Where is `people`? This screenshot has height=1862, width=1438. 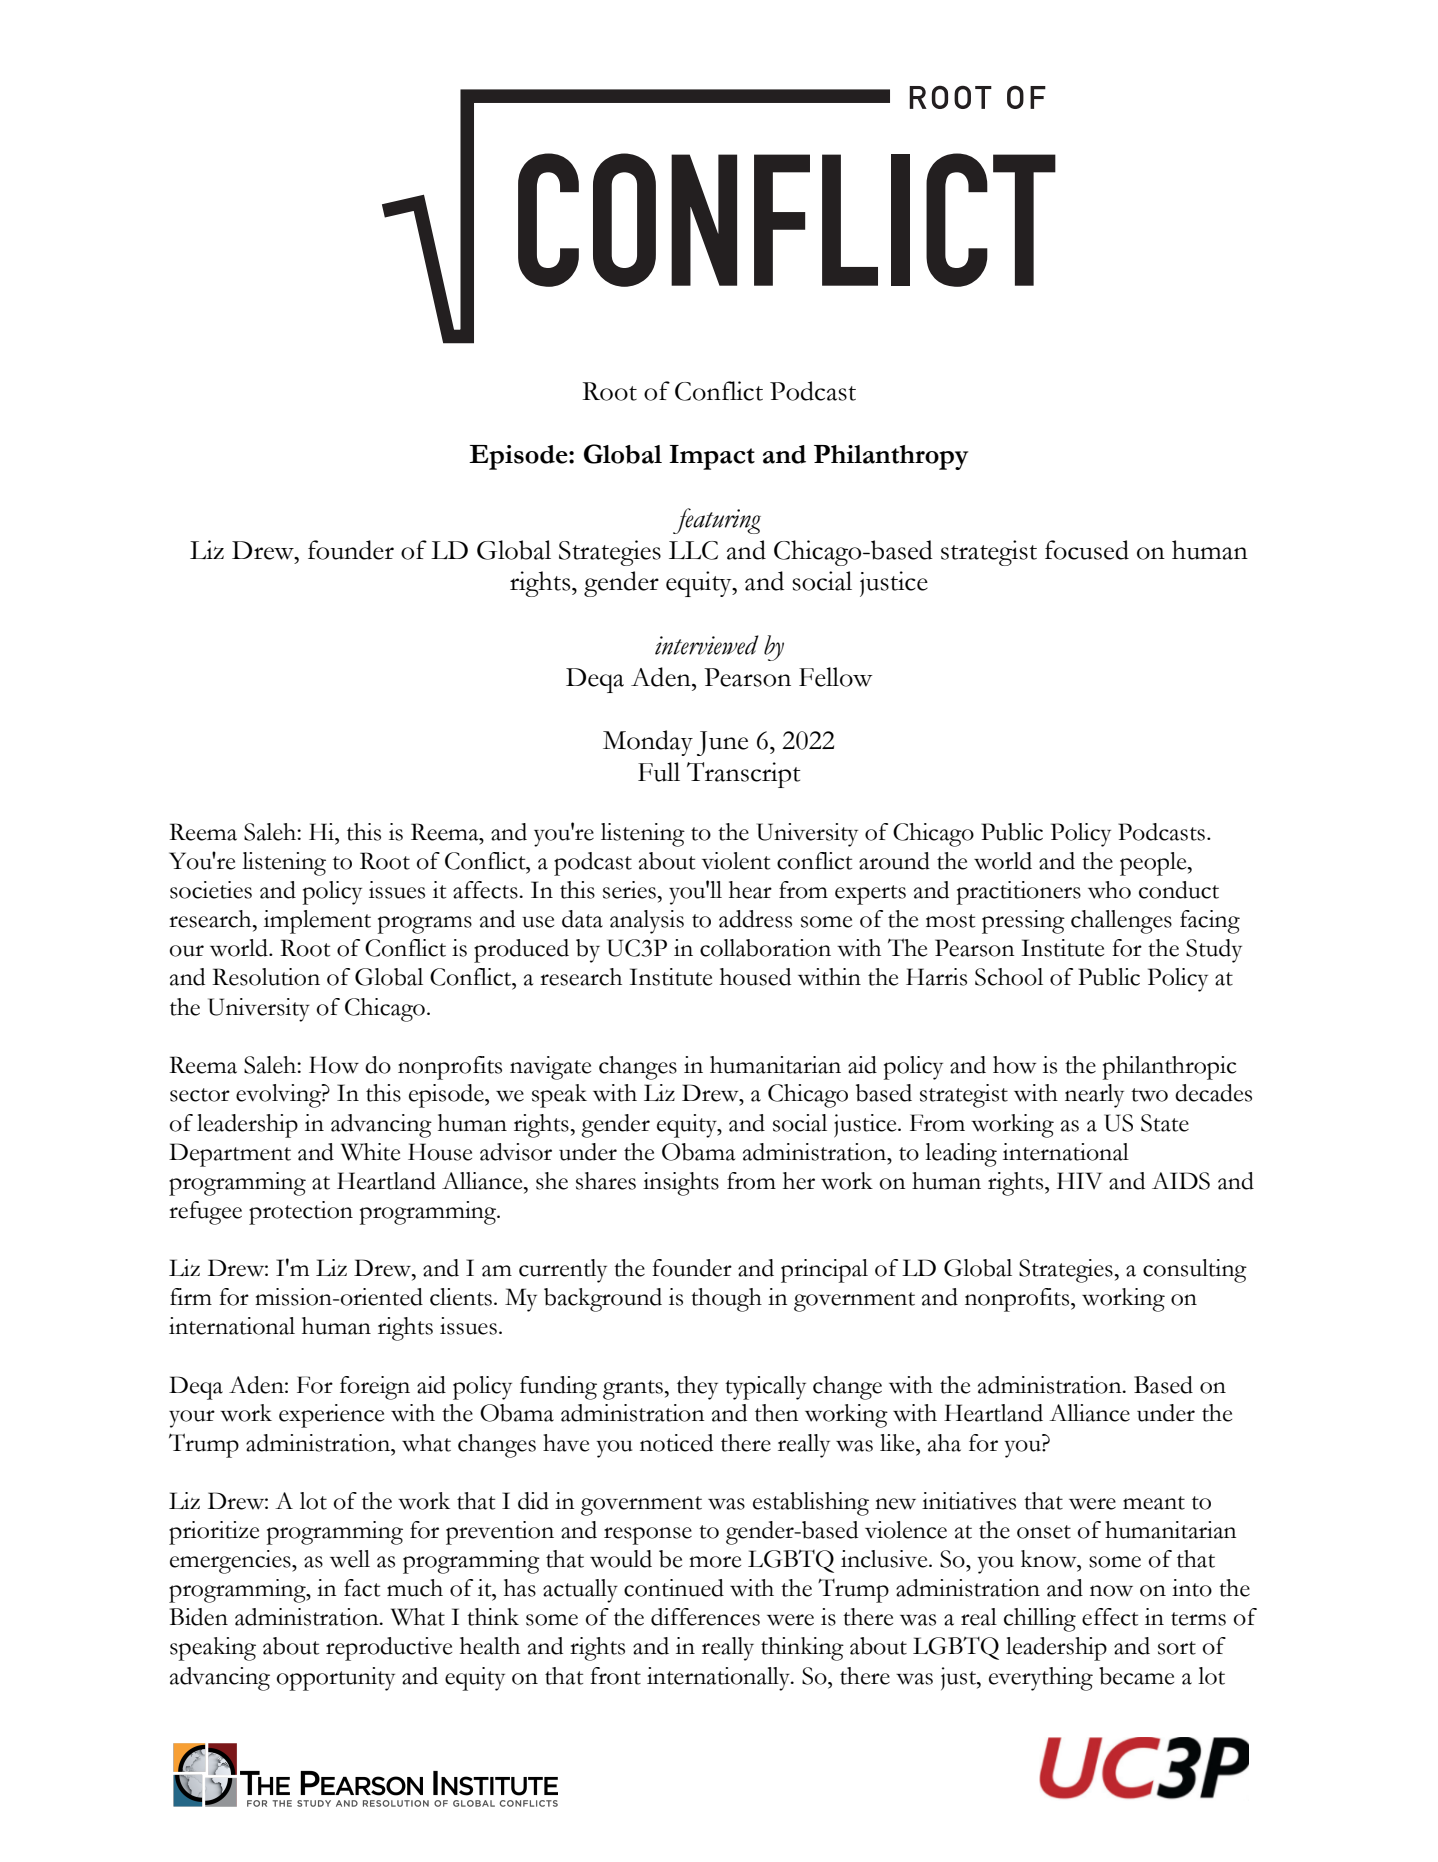
people is located at coordinates (1154, 864).
